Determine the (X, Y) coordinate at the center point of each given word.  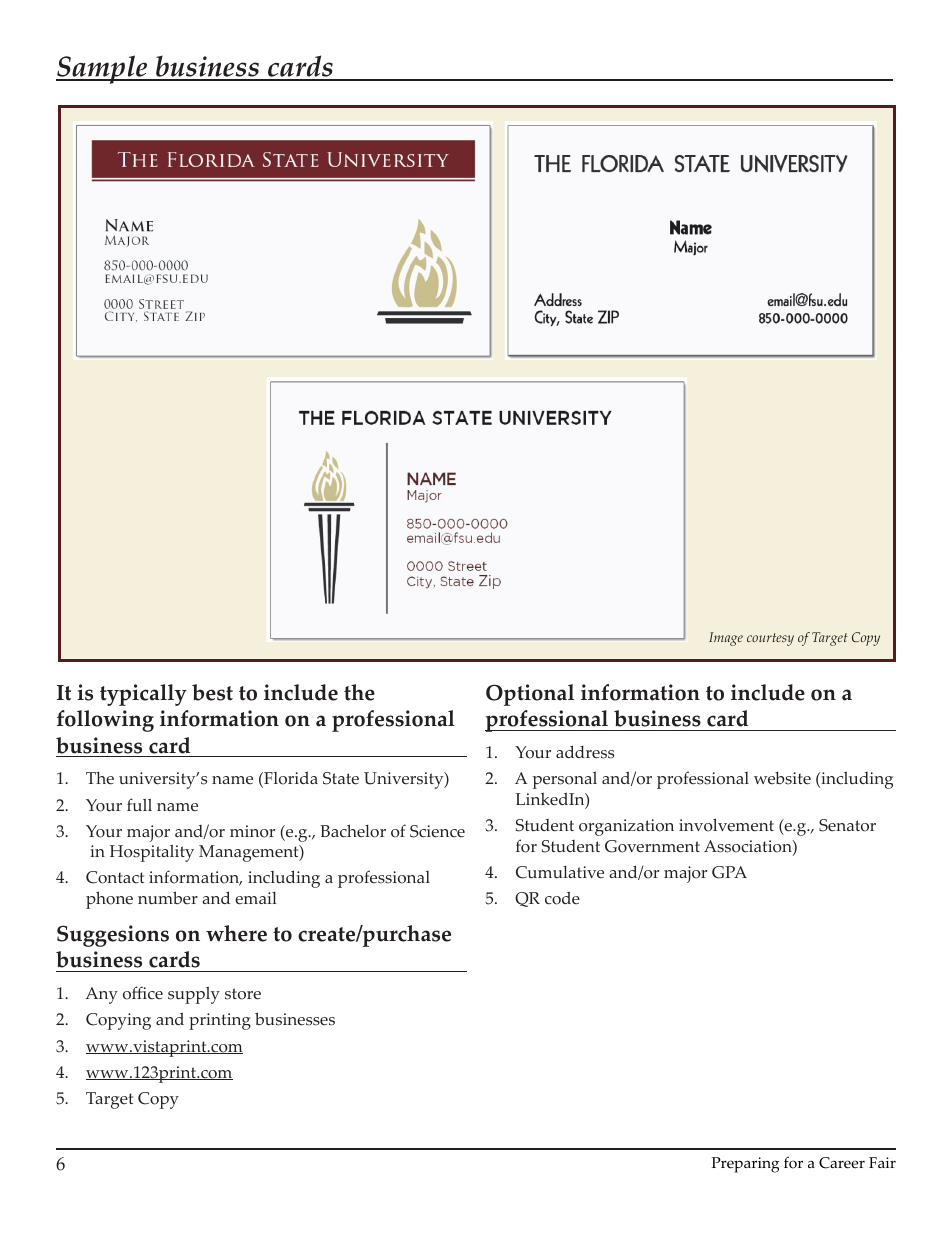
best (212, 692)
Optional (530, 695)
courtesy (770, 639)
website (782, 778)
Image (726, 639)
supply (194, 995)
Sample (103, 69)
